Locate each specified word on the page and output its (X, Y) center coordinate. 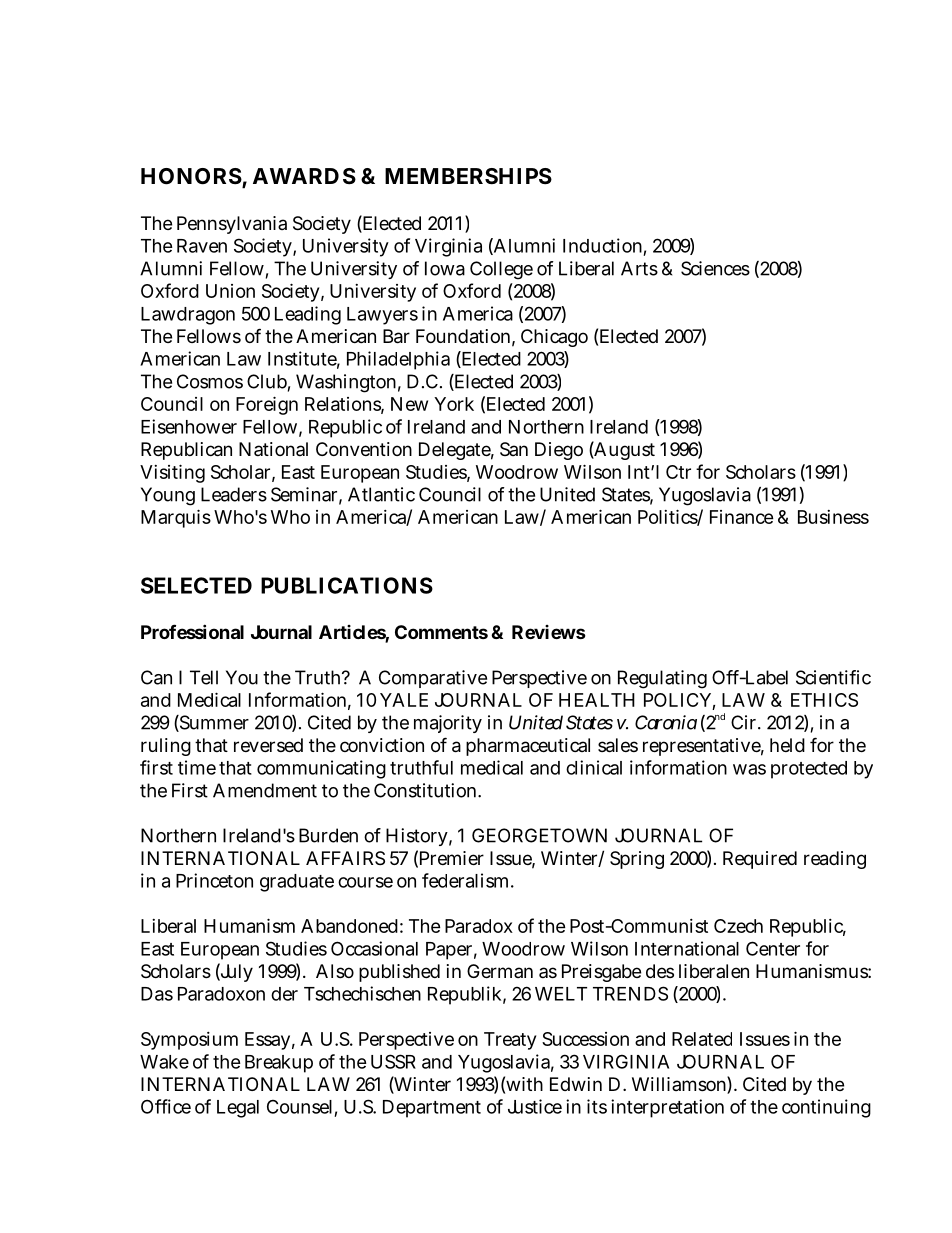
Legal (238, 1109)
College (501, 270)
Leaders (234, 494)
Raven (202, 246)
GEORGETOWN (539, 835)
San (514, 449)
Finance (742, 517)
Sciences (715, 268)
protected (809, 770)
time (197, 767)
